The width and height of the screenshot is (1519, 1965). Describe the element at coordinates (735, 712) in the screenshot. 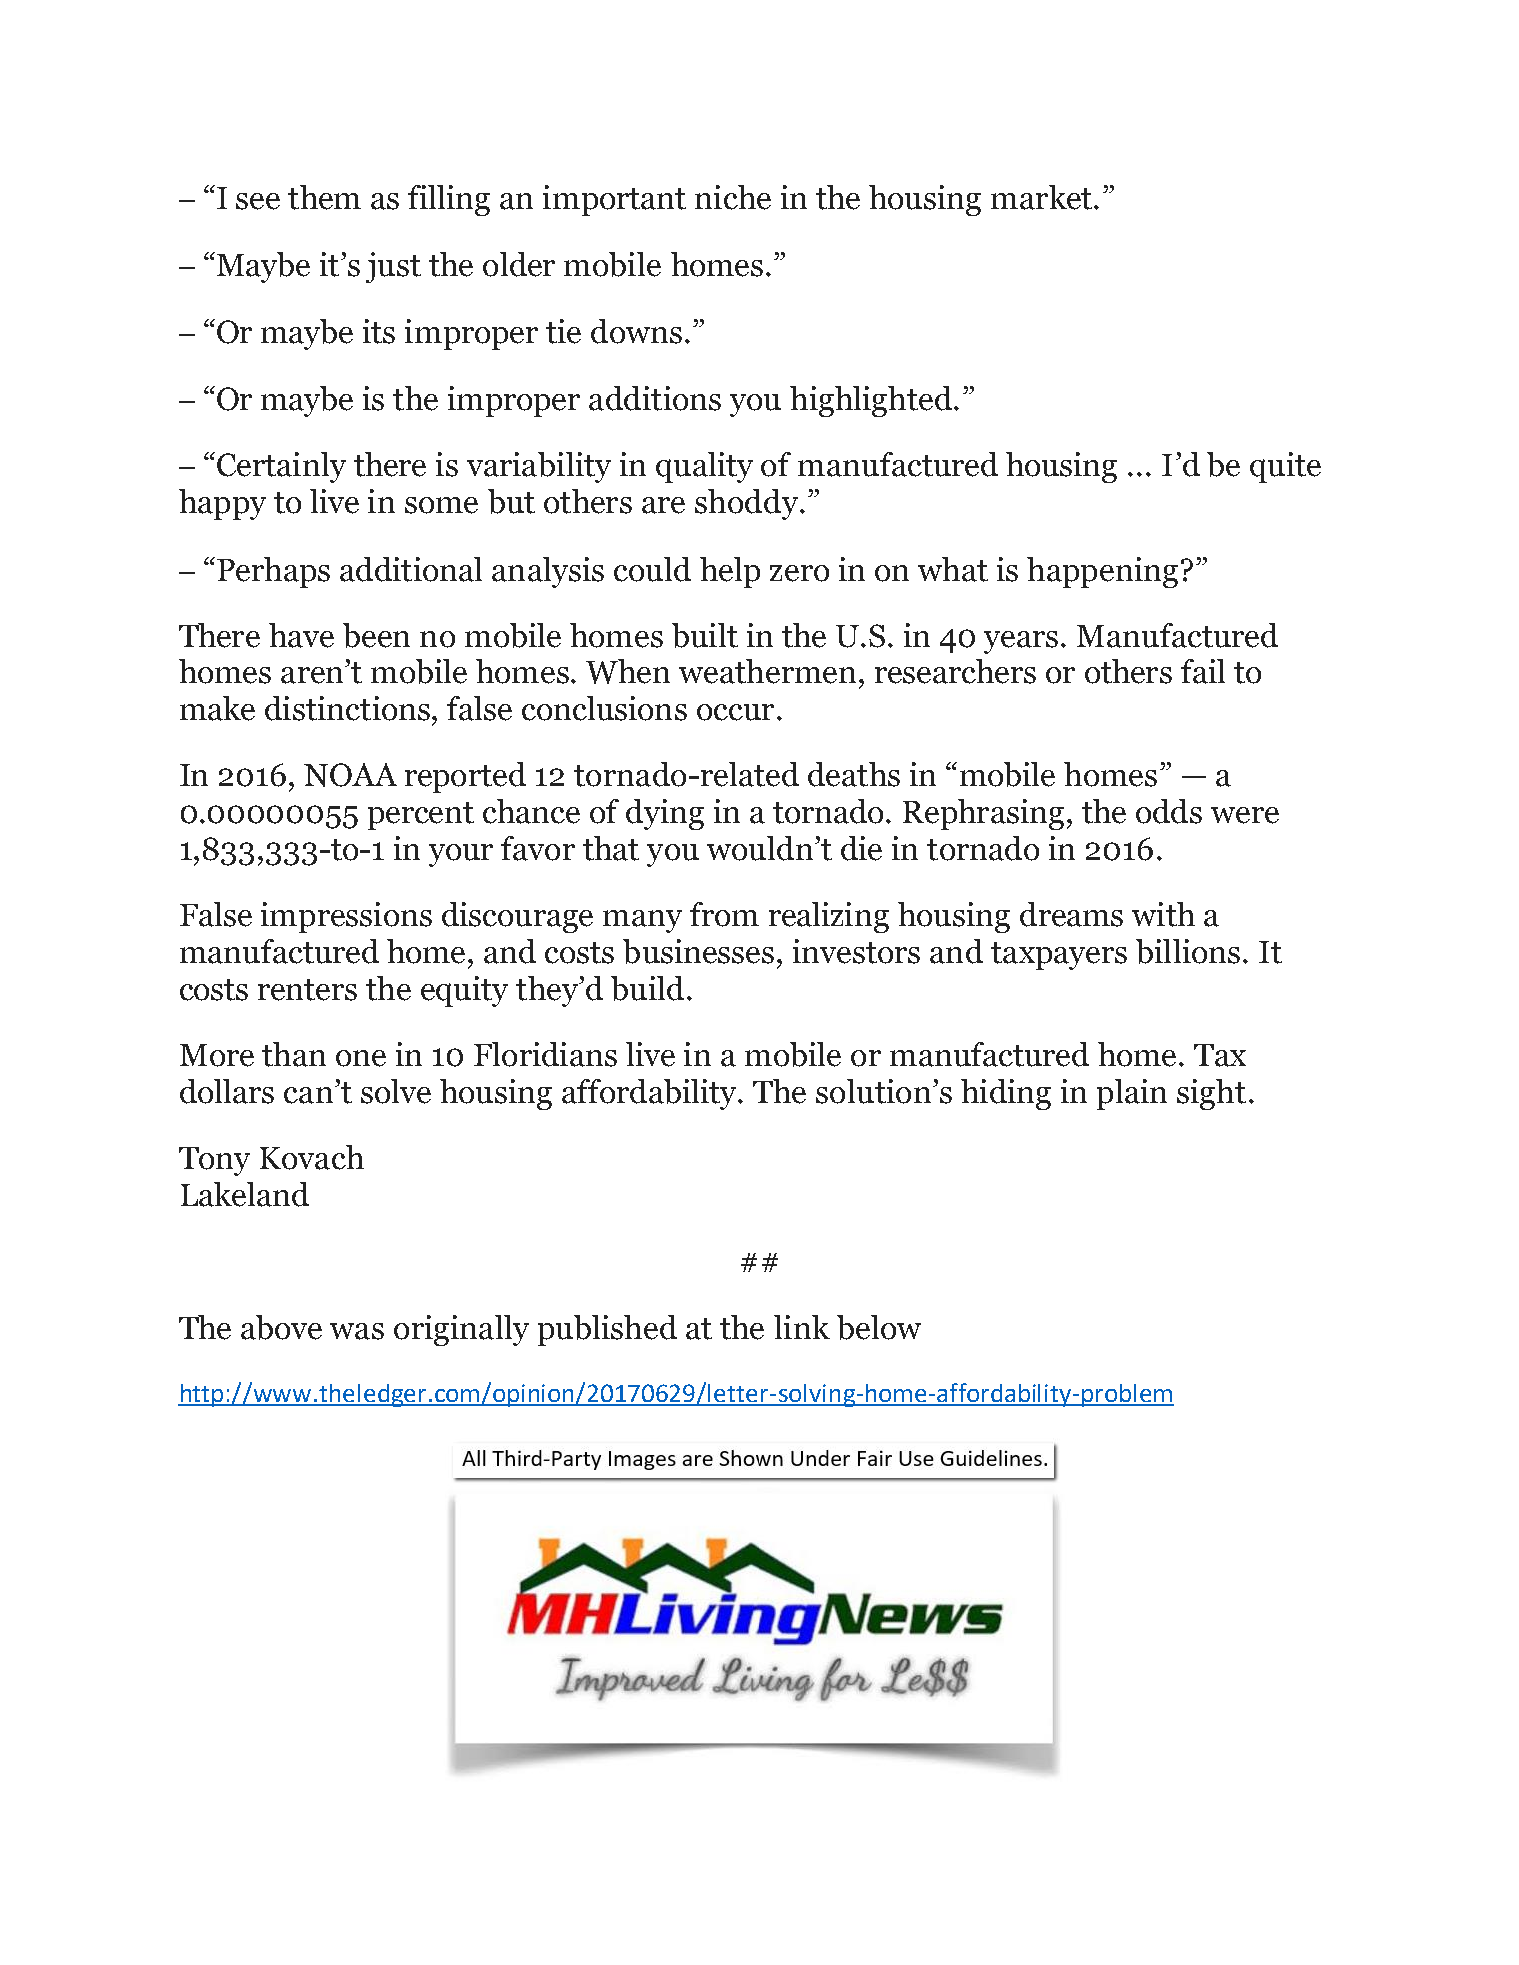

I see `occur` at that location.
